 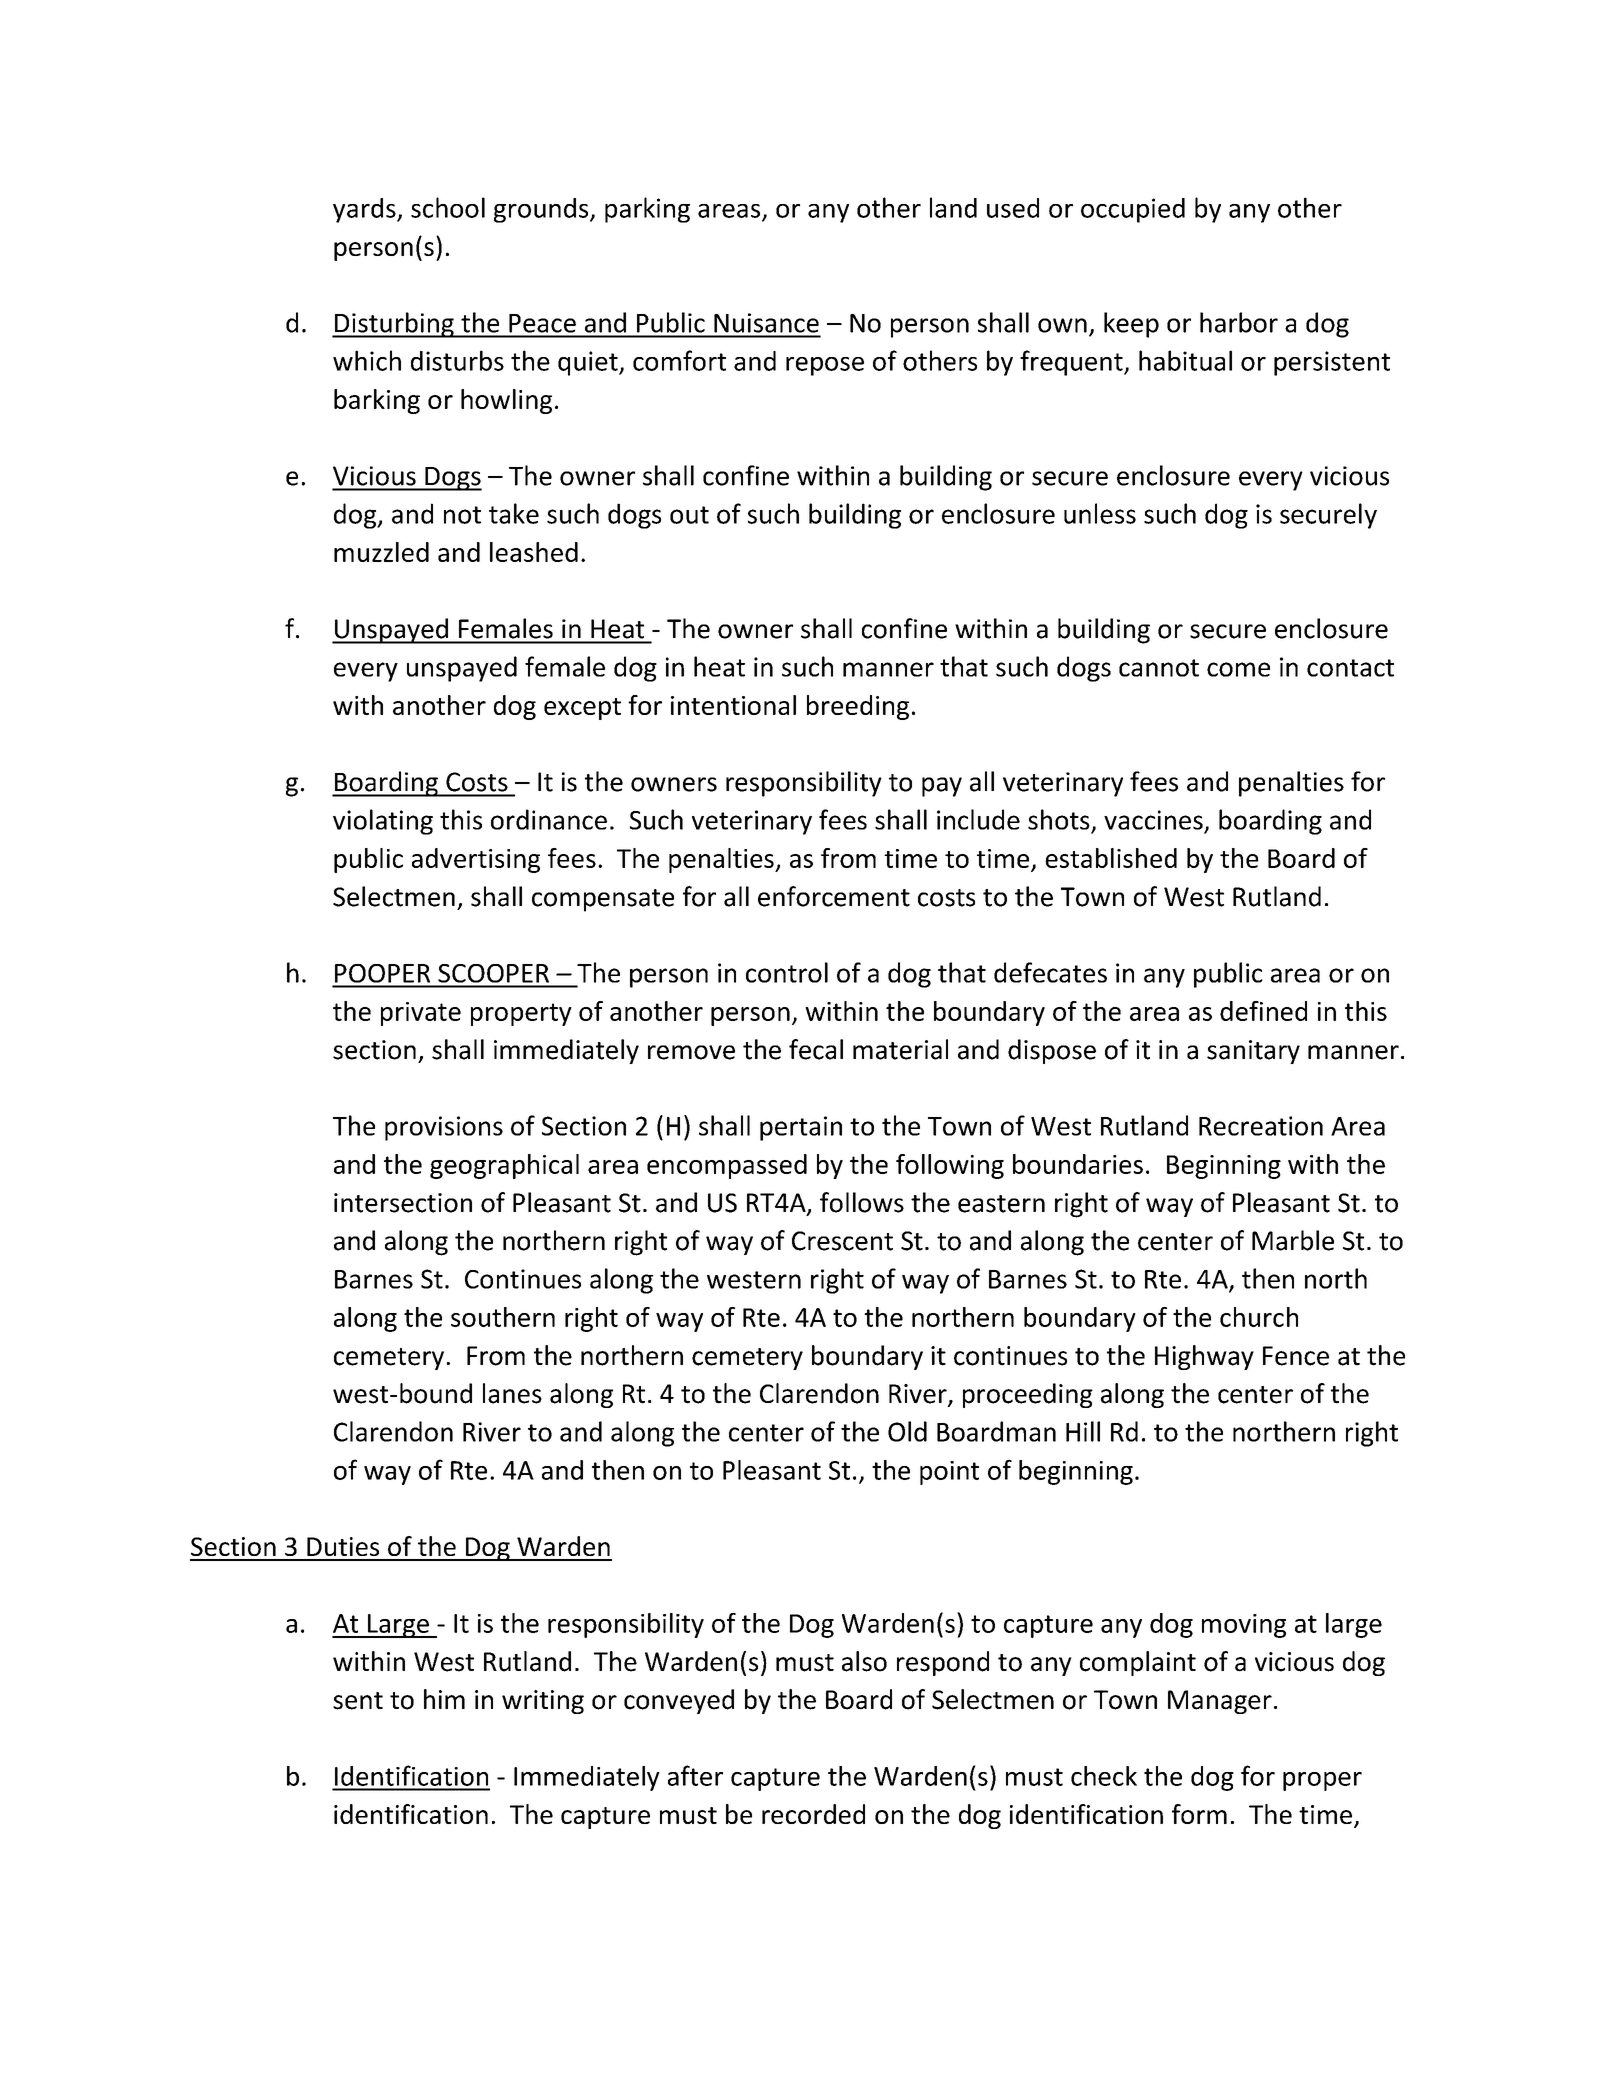 What do you see at coordinates (862, 1202) in the document?
I see `follows` at bounding box center [862, 1202].
